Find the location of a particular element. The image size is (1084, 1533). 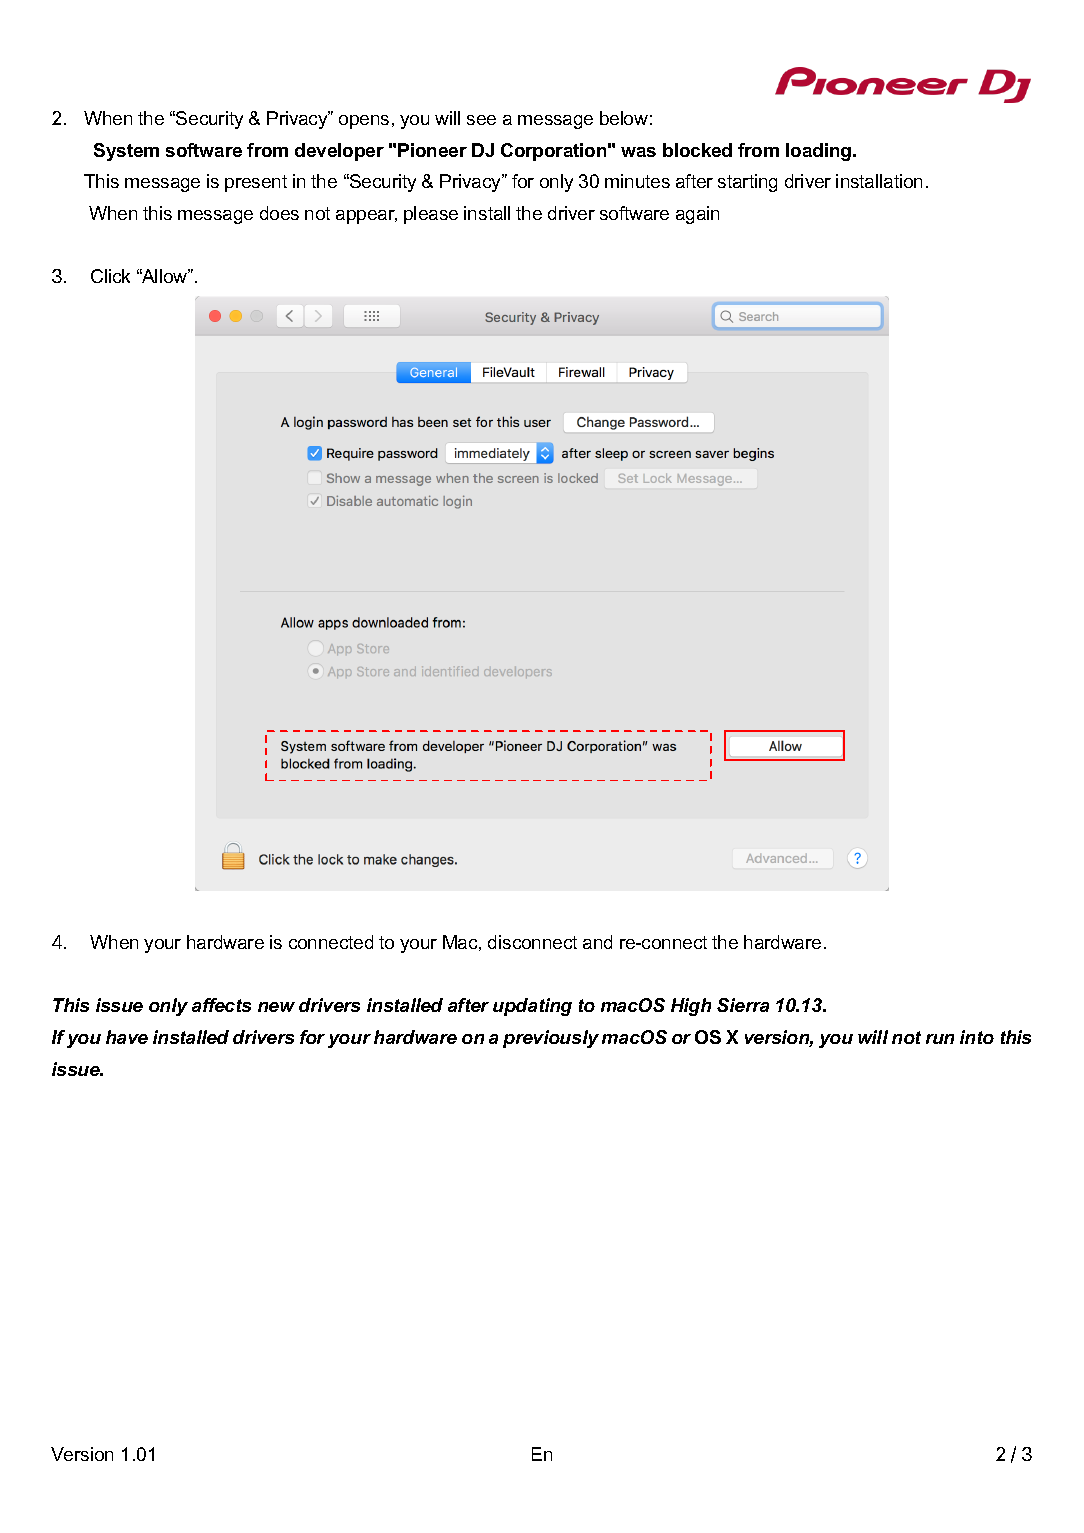

new is located at coordinates (276, 1007).
